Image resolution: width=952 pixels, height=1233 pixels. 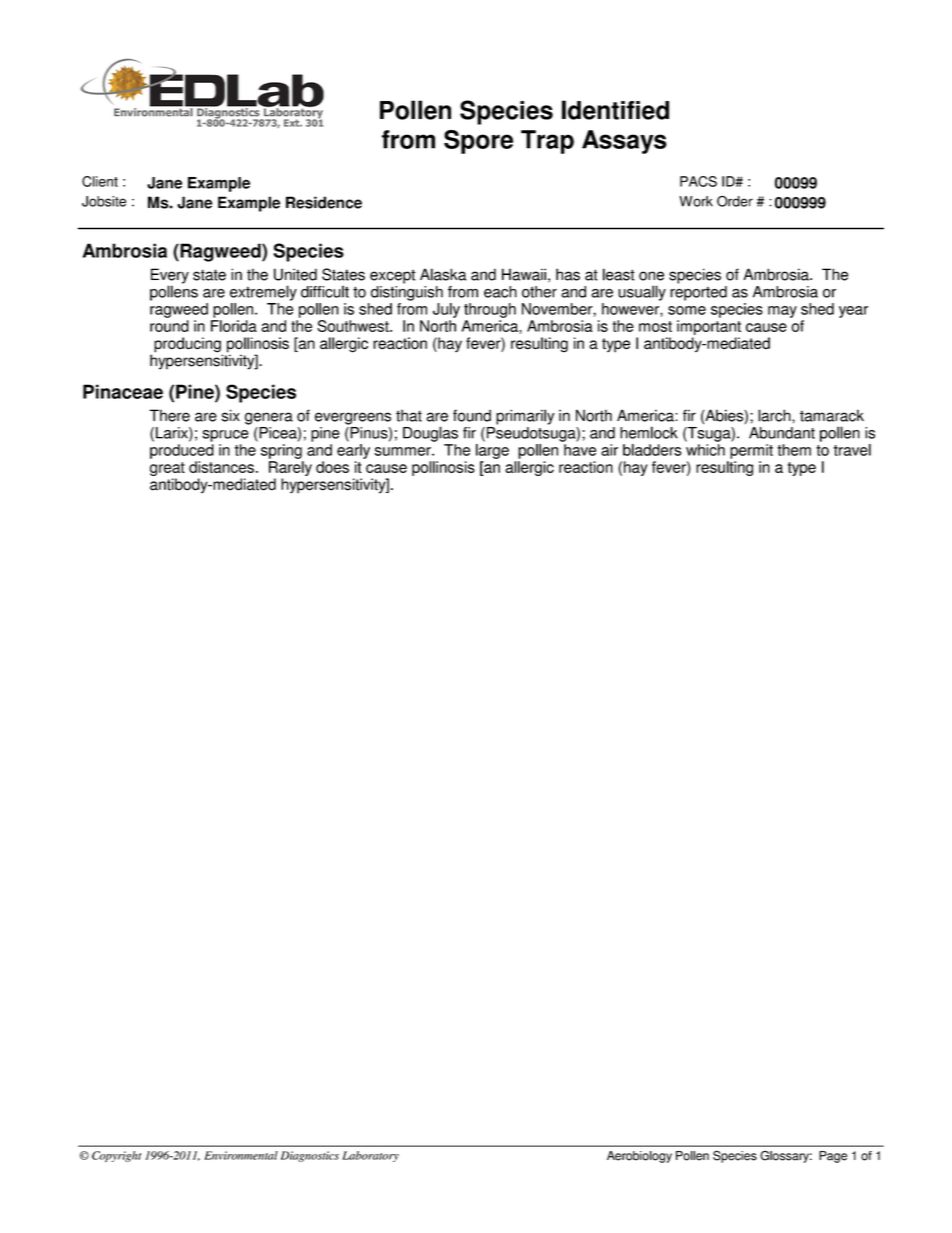 What do you see at coordinates (332, 467) in the document?
I see `does` at bounding box center [332, 467].
